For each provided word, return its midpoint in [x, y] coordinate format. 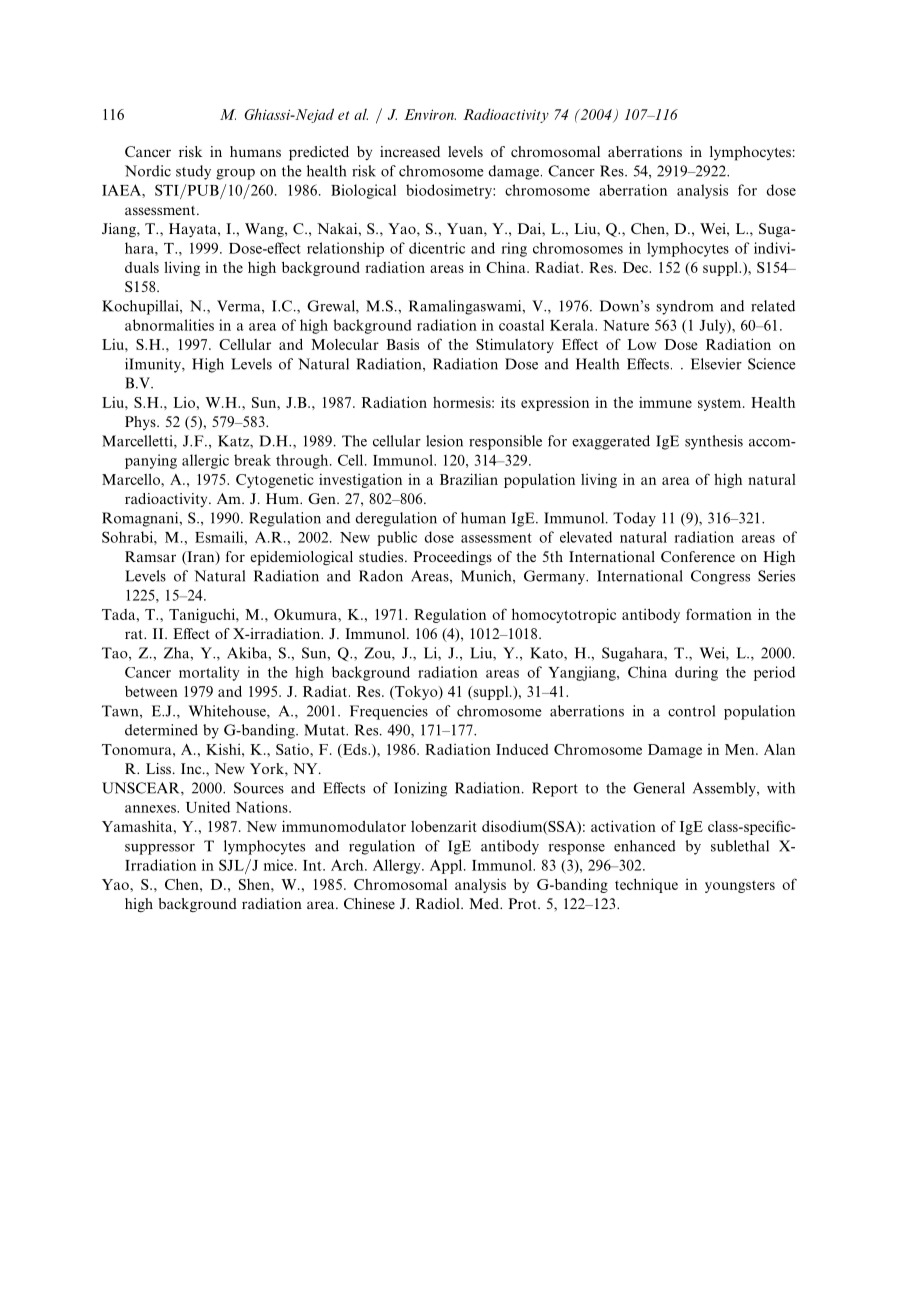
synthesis [714, 442]
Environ [430, 114]
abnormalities [169, 325]
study [193, 172]
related [773, 306]
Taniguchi [203, 615]
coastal [521, 325]
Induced [522, 749]
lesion [444, 441]
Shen [255, 884]
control [691, 711]
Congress [720, 577]
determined [161, 730]
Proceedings [452, 558]
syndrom [684, 307]
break [252, 460]
